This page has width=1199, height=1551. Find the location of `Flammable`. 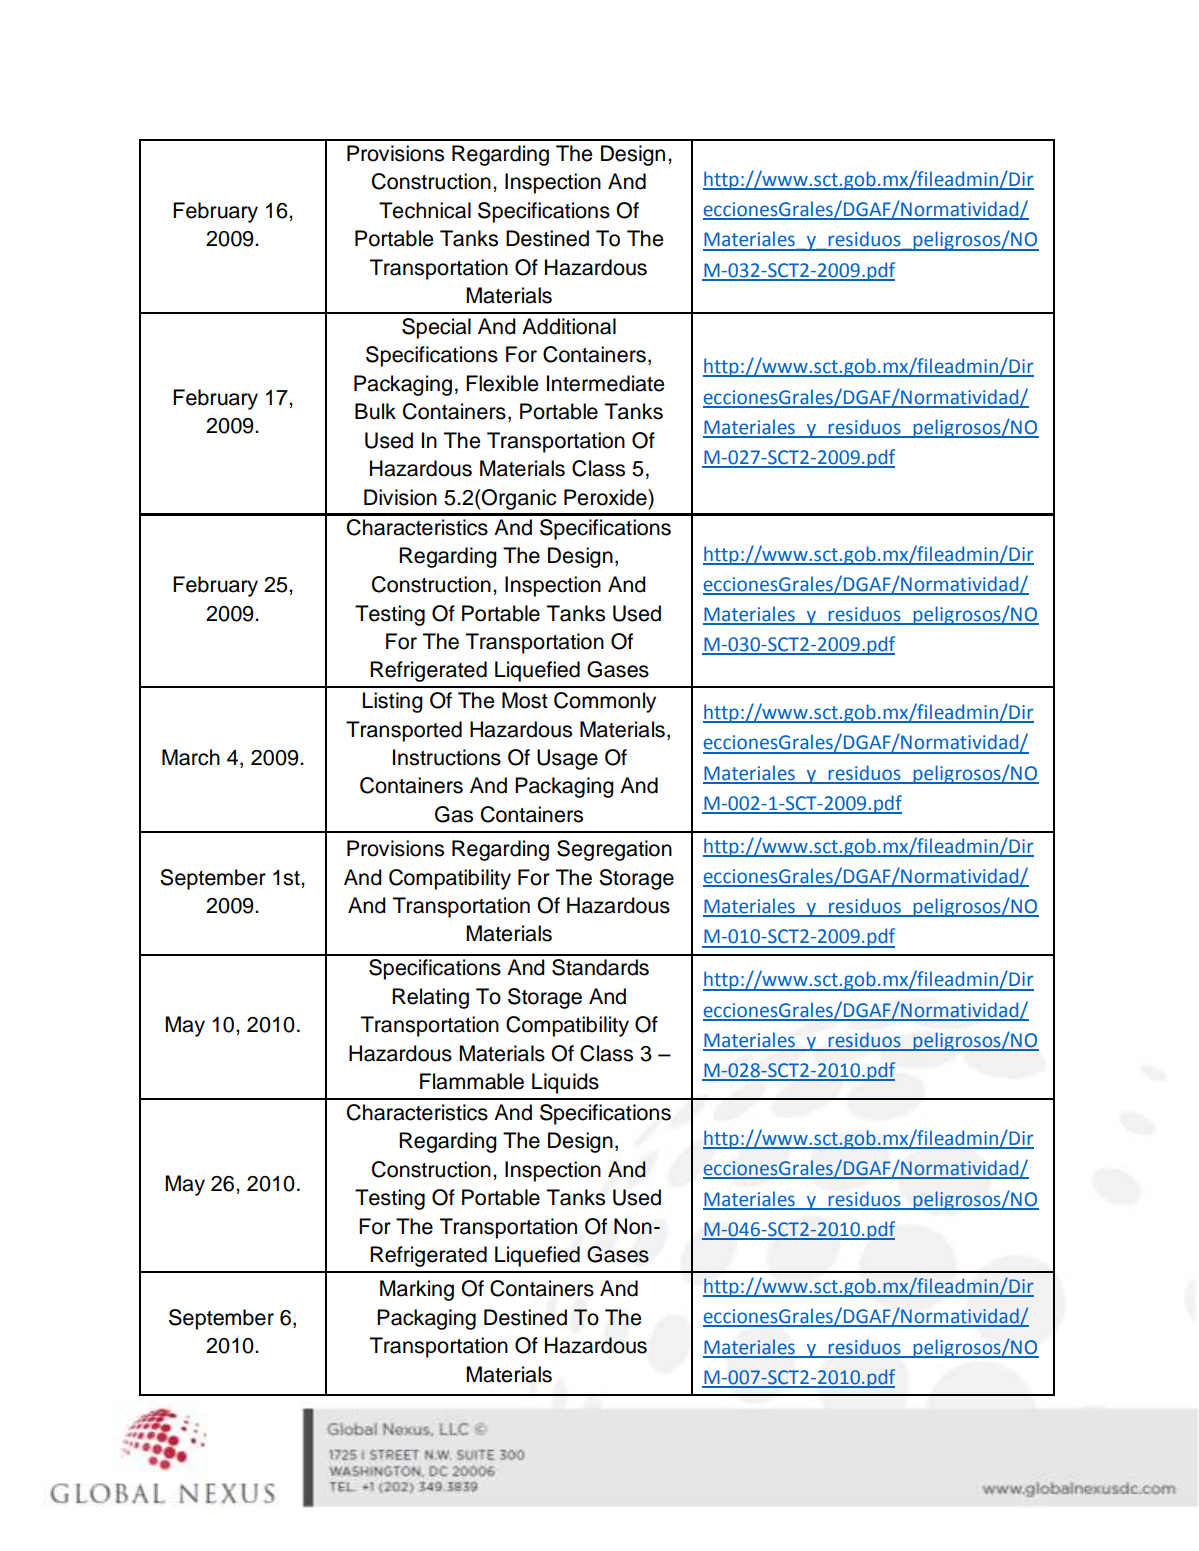

Flammable is located at coordinates (472, 1081).
